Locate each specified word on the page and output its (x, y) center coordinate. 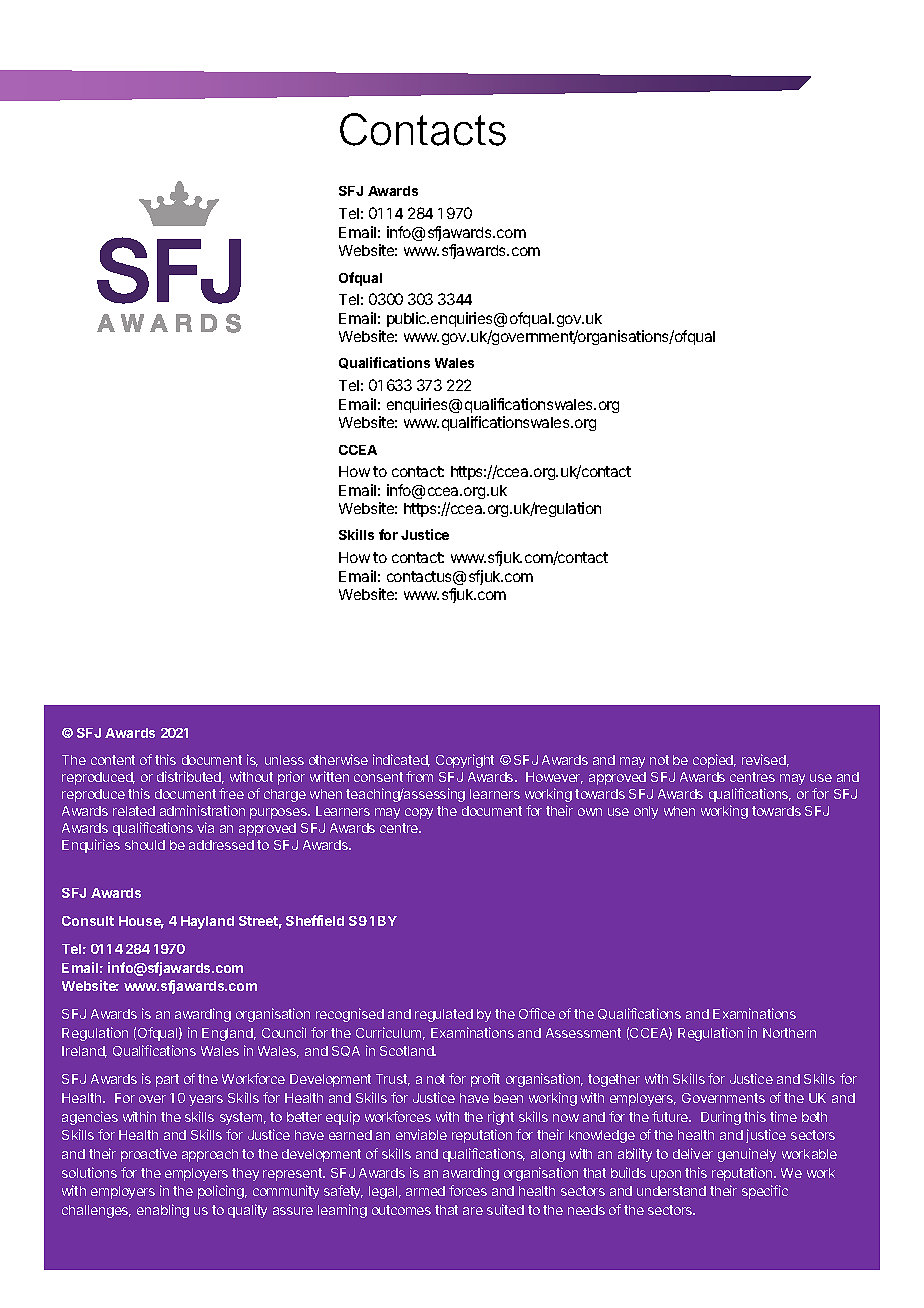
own (590, 812)
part (167, 1080)
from (419, 776)
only (646, 812)
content (113, 760)
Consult (88, 921)
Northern (789, 1033)
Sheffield (315, 920)
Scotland (408, 1051)
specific (765, 1192)
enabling (163, 1211)
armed (425, 1191)
